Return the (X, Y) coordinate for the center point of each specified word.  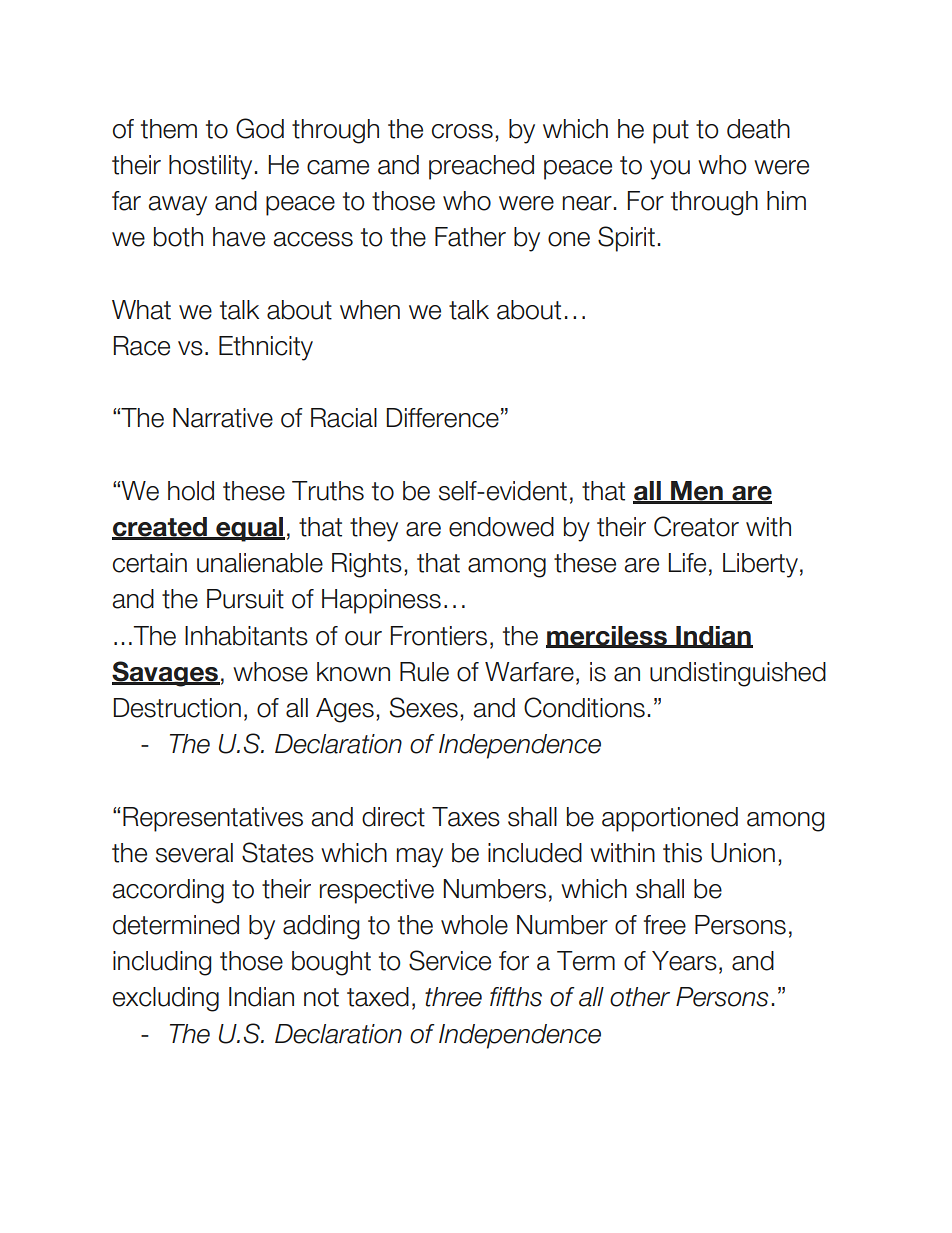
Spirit (626, 239)
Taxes (466, 817)
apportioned (670, 819)
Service (450, 960)
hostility (210, 167)
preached (481, 167)
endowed (501, 527)
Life (687, 563)
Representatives (213, 819)
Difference (443, 418)
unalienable (260, 563)
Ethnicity (266, 348)
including (162, 963)
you (670, 170)
